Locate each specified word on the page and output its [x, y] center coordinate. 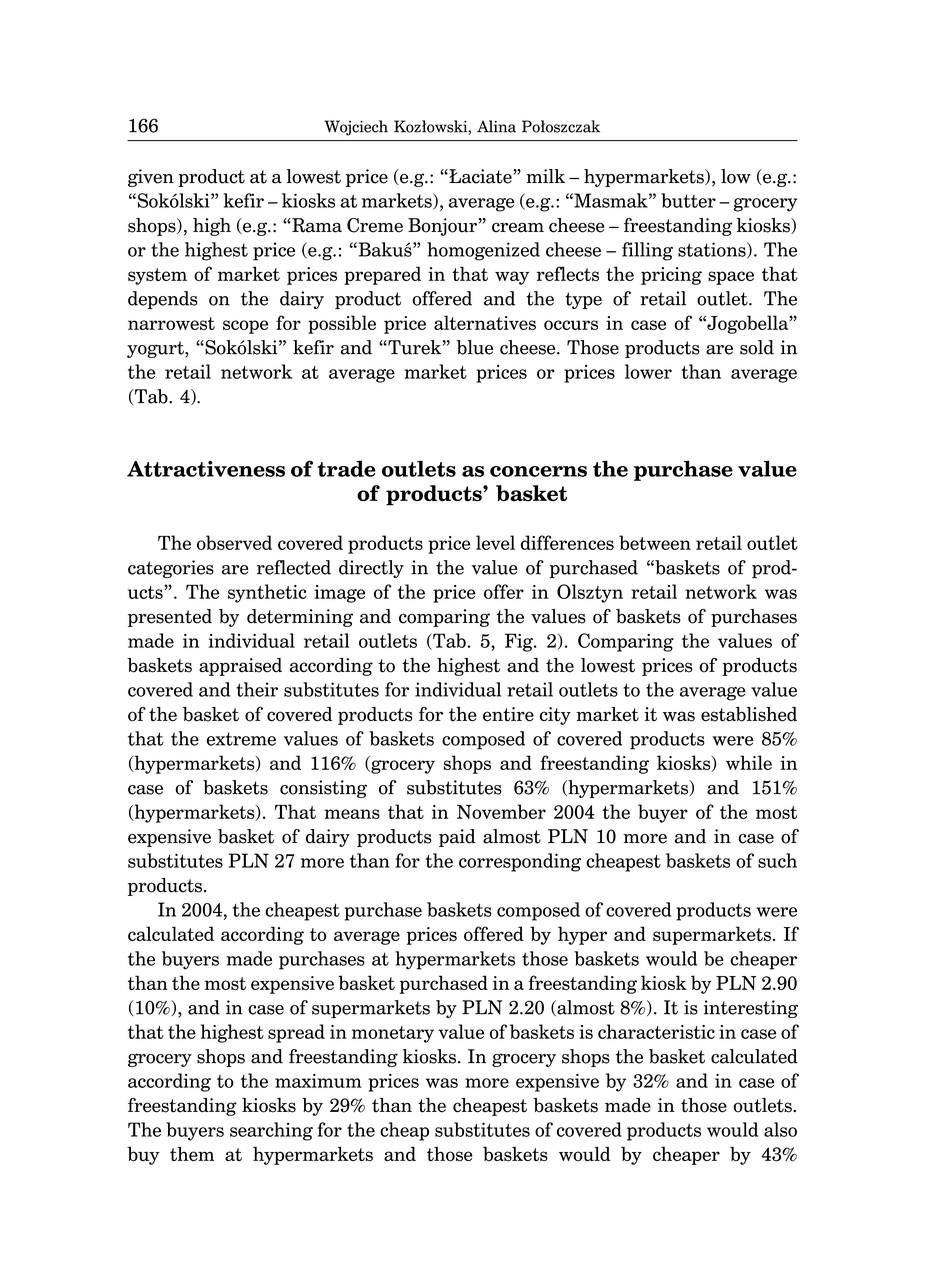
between [655, 542]
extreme [241, 739]
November [501, 811]
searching [271, 1131]
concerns [538, 471]
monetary [393, 1034]
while [749, 762]
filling [647, 251]
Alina [496, 126]
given [151, 178]
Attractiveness [206, 469]
